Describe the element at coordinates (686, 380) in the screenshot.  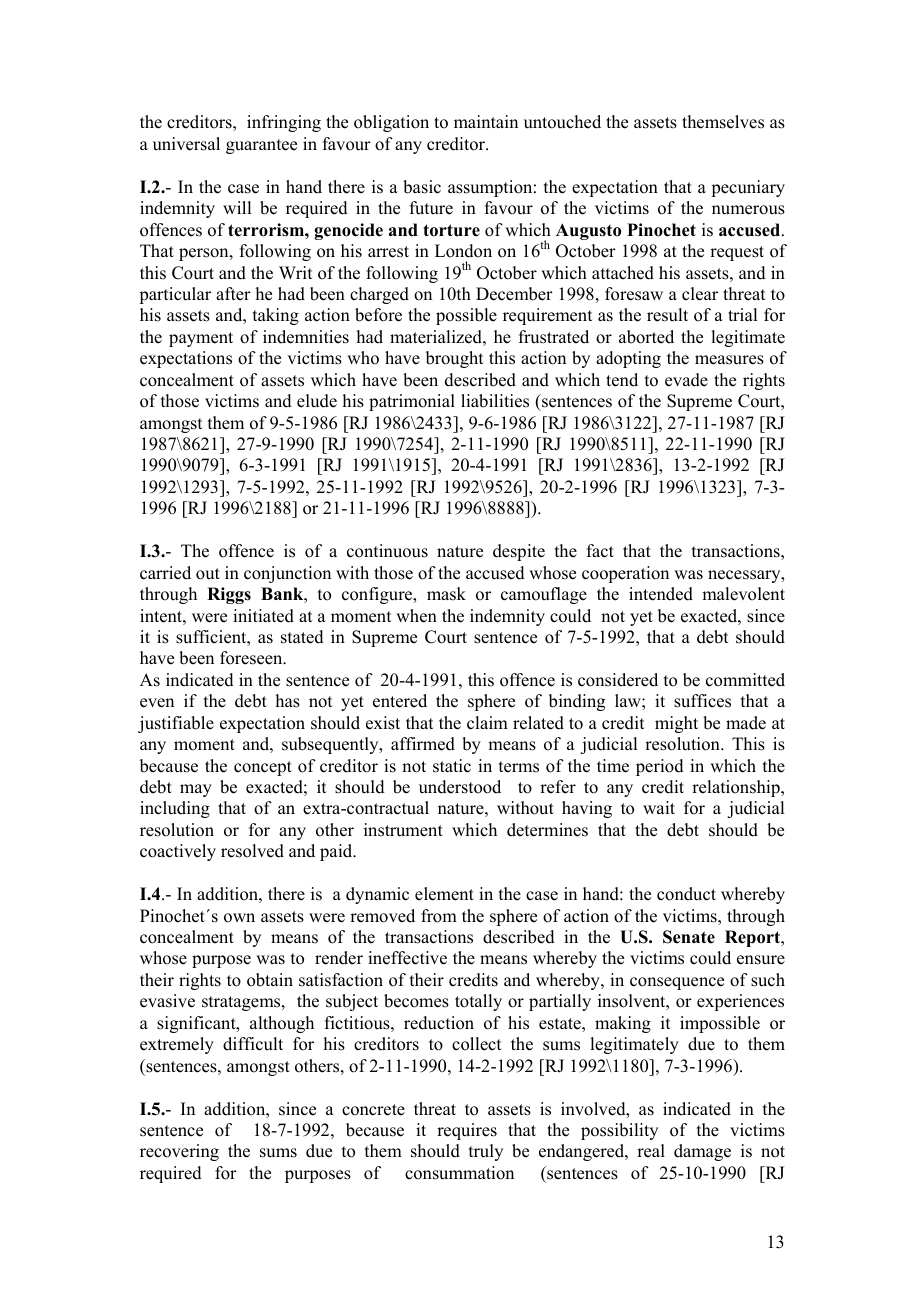
I see `evade` at that location.
